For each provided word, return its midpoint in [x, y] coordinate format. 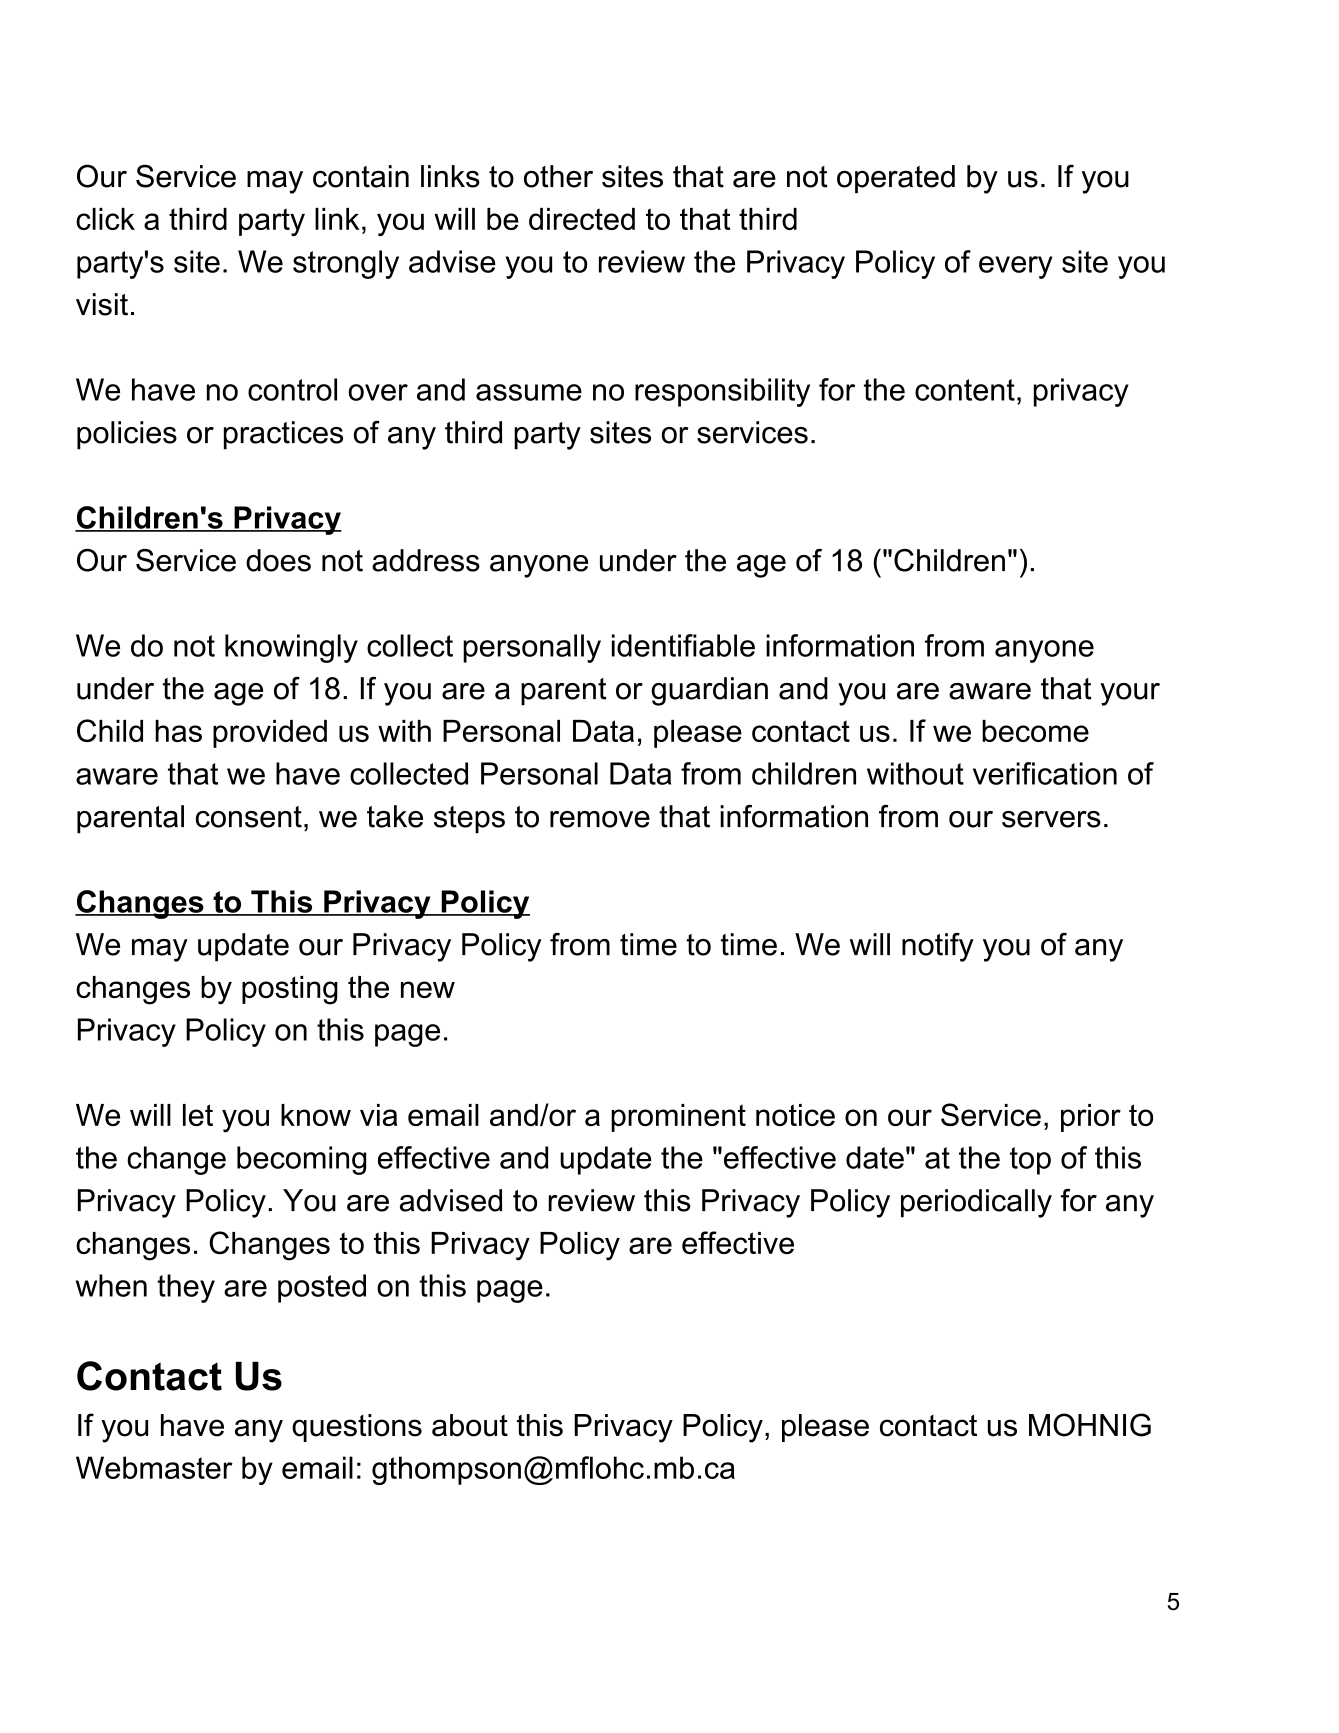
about [470, 1425]
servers [1051, 819]
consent [249, 817]
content [965, 390]
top [1030, 1161]
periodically [976, 1203]
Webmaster [154, 1467]
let [198, 1115]
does [278, 560]
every [1016, 267]
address [426, 560]
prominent [678, 1118]
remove [600, 819]
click [105, 219]
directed [582, 219]
